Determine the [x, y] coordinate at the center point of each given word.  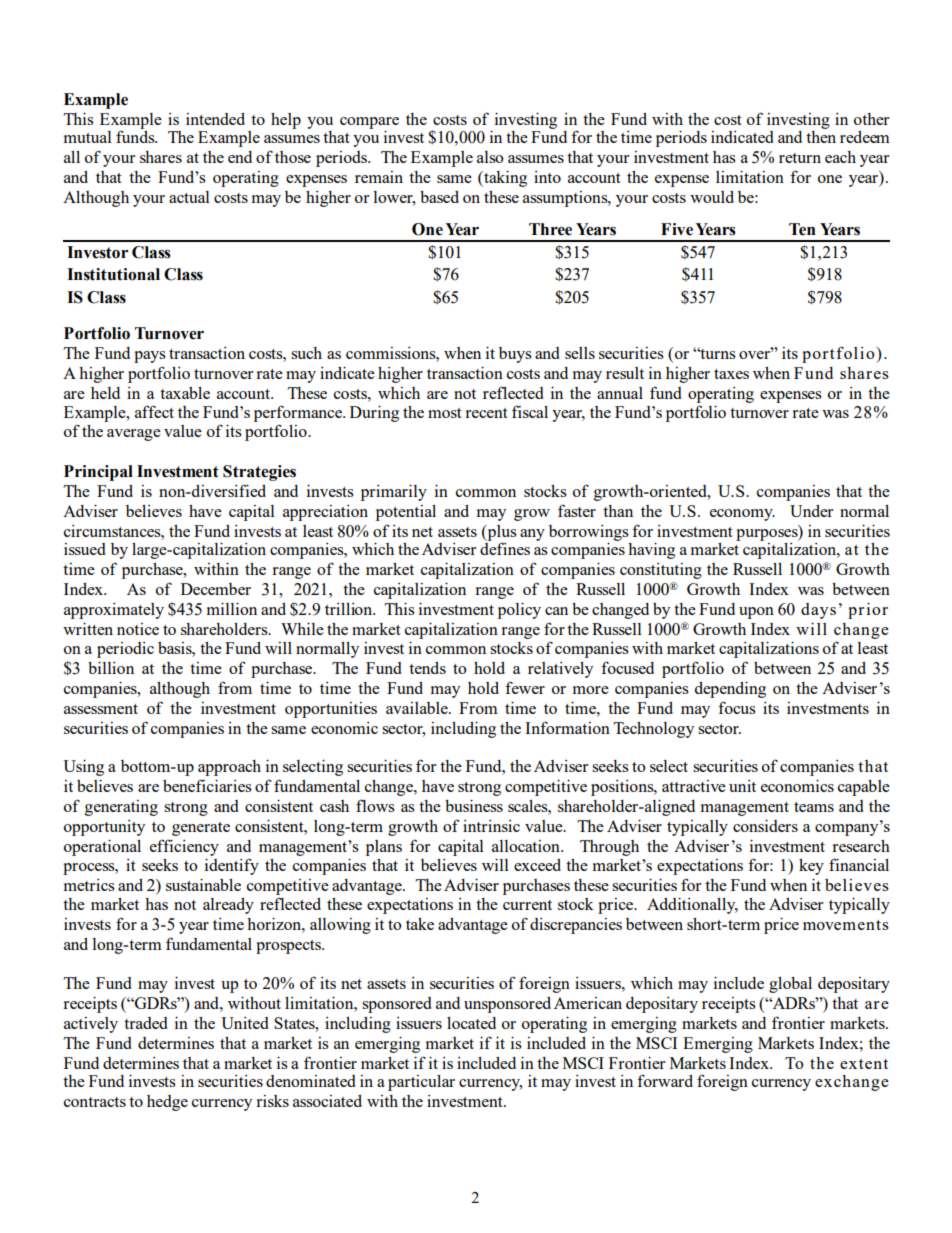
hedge [167, 1103]
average [134, 435]
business [474, 805]
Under [811, 511]
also [490, 157]
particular [421, 1083]
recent [486, 413]
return [800, 158]
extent [864, 1064]
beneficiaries [207, 785]
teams [814, 807]
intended [215, 119]
